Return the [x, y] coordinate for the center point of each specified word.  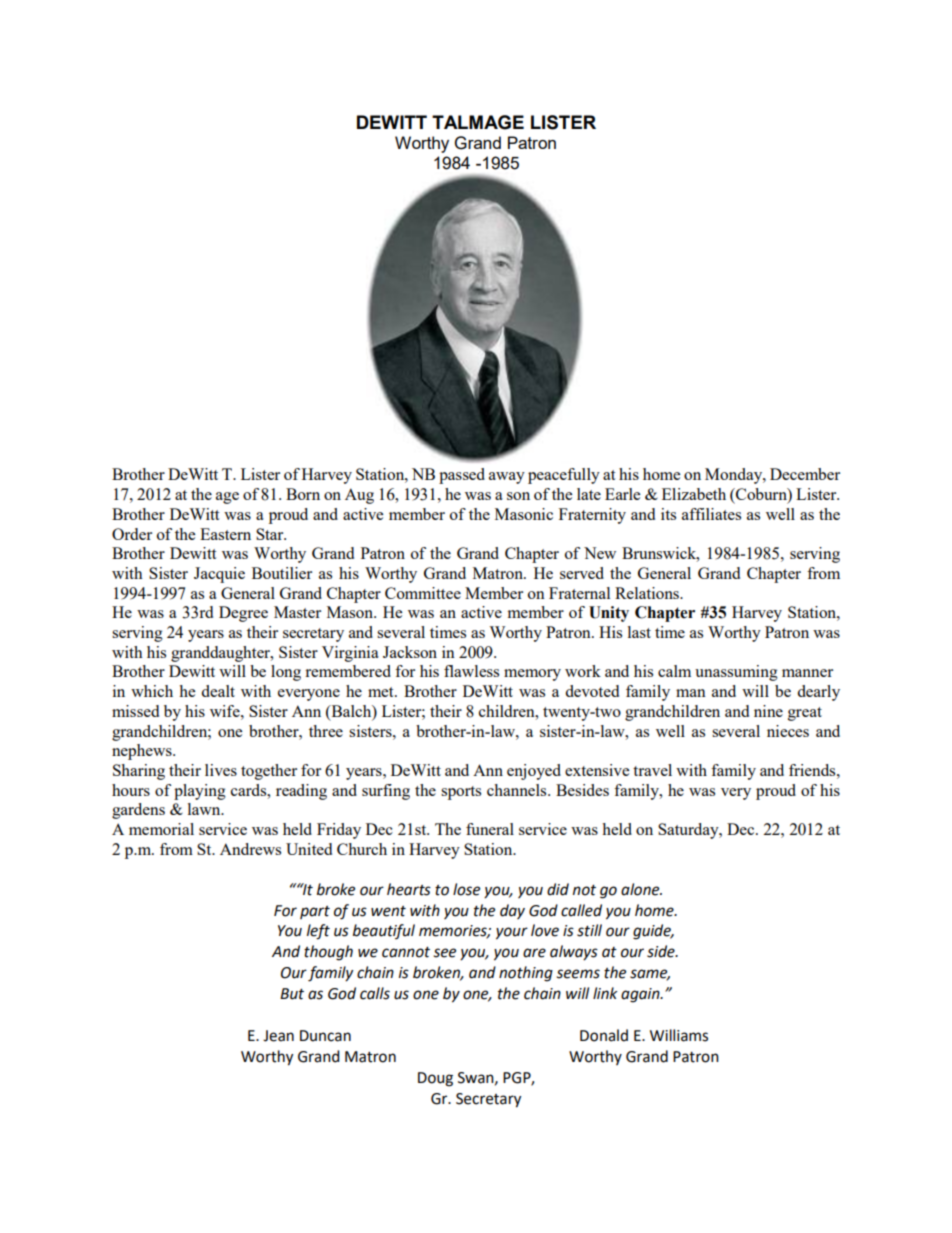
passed [462, 476]
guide [653, 932]
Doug [435, 1079]
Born [303, 494]
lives [221, 770]
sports [461, 793]
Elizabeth [694, 494]
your [512, 933]
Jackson [410, 652]
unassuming [736, 673]
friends [813, 770]
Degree [243, 614]
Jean [278, 1036]
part [315, 912]
